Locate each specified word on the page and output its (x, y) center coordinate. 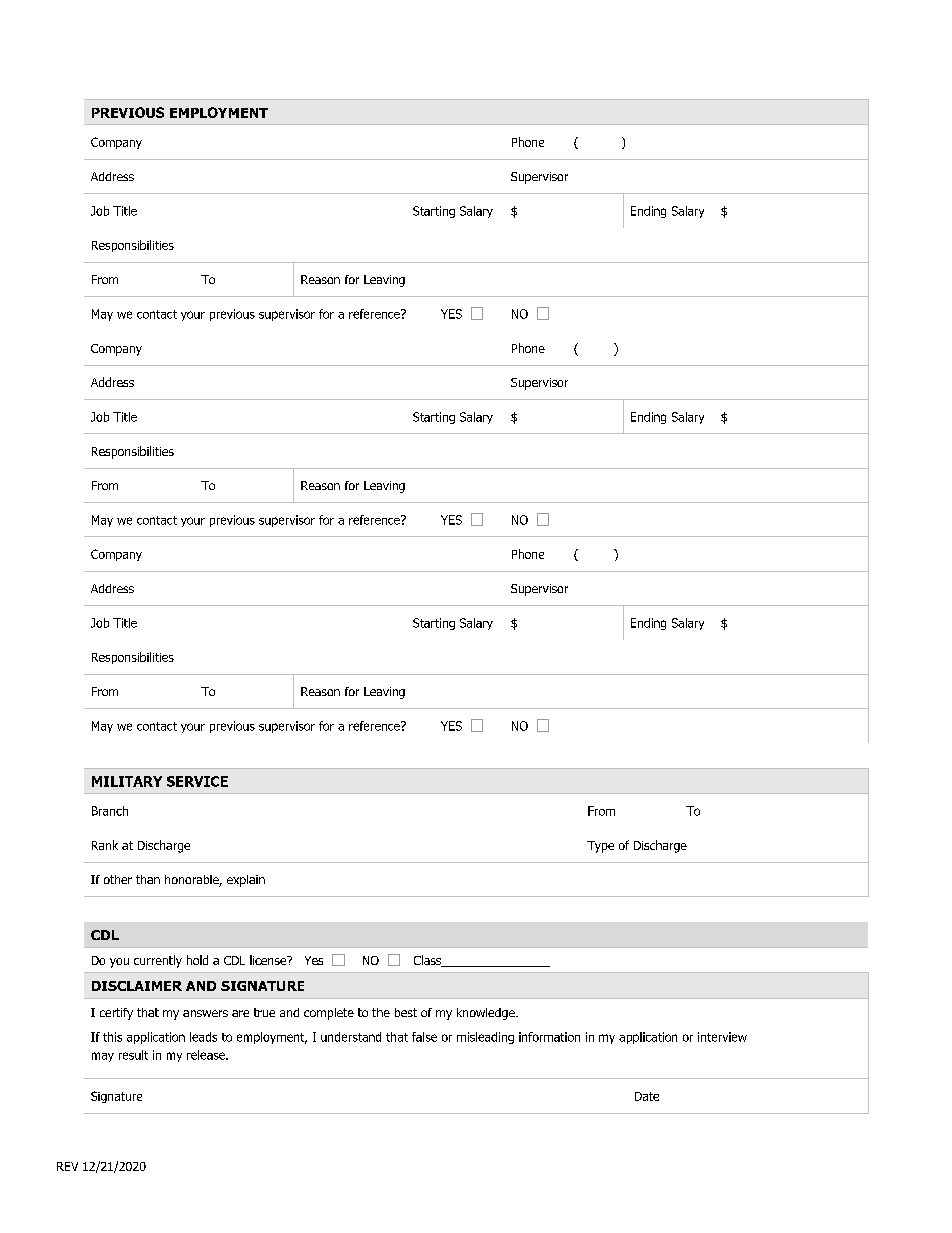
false (424, 1037)
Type (600, 847)
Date (647, 1096)
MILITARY (127, 781)
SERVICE (197, 781)
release (207, 1055)
